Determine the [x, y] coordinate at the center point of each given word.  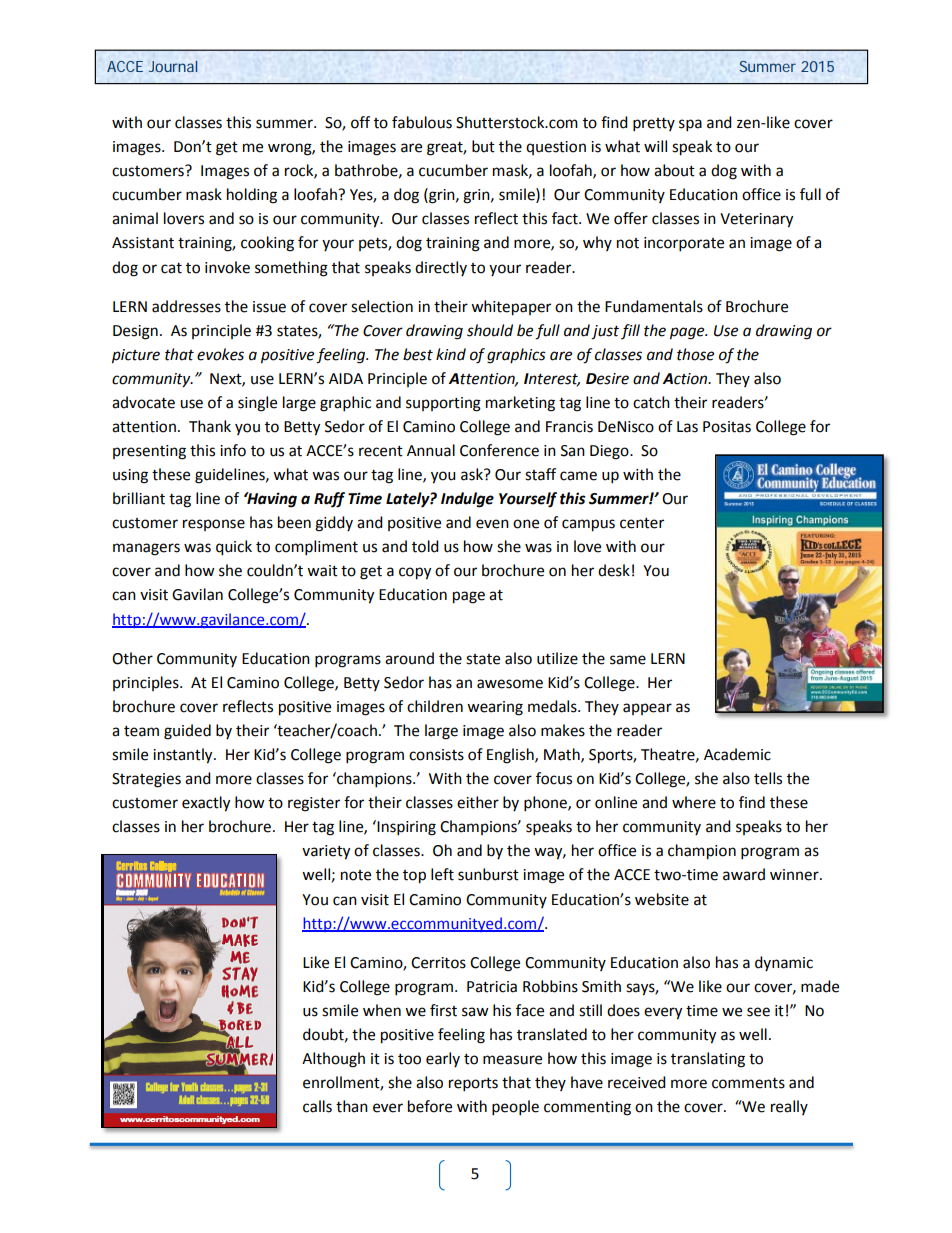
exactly [206, 804]
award [744, 874]
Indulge [467, 500]
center [642, 523]
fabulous [422, 122]
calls [317, 1106]
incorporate [684, 244]
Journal [173, 66]
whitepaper [511, 308]
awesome [510, 684]
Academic [737, 754]
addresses [186, 306]
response [214, 525]
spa [690, 125]
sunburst [488, 874]
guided [187, 732]
